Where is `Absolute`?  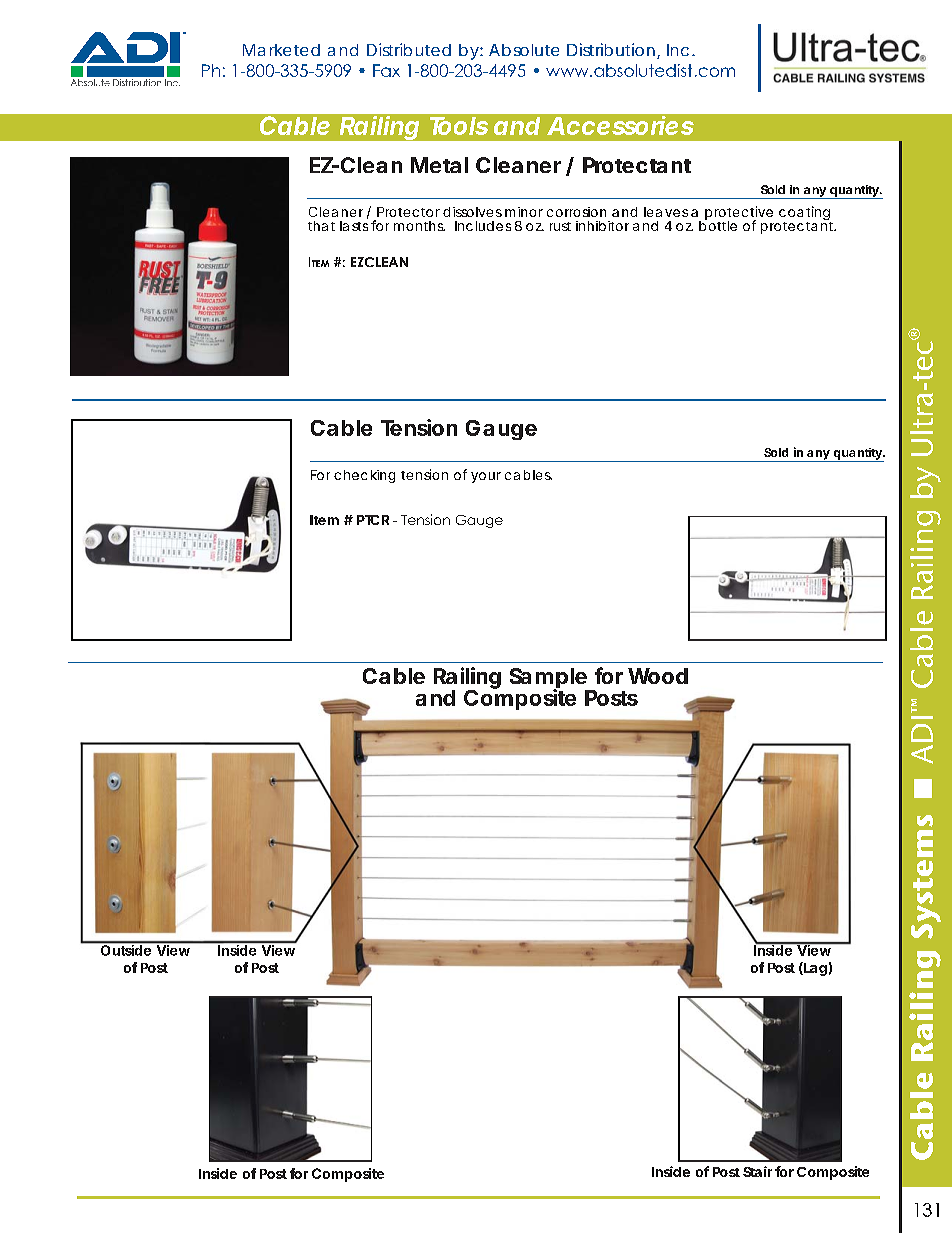 Absolute is located at coordinates (524, 50).
